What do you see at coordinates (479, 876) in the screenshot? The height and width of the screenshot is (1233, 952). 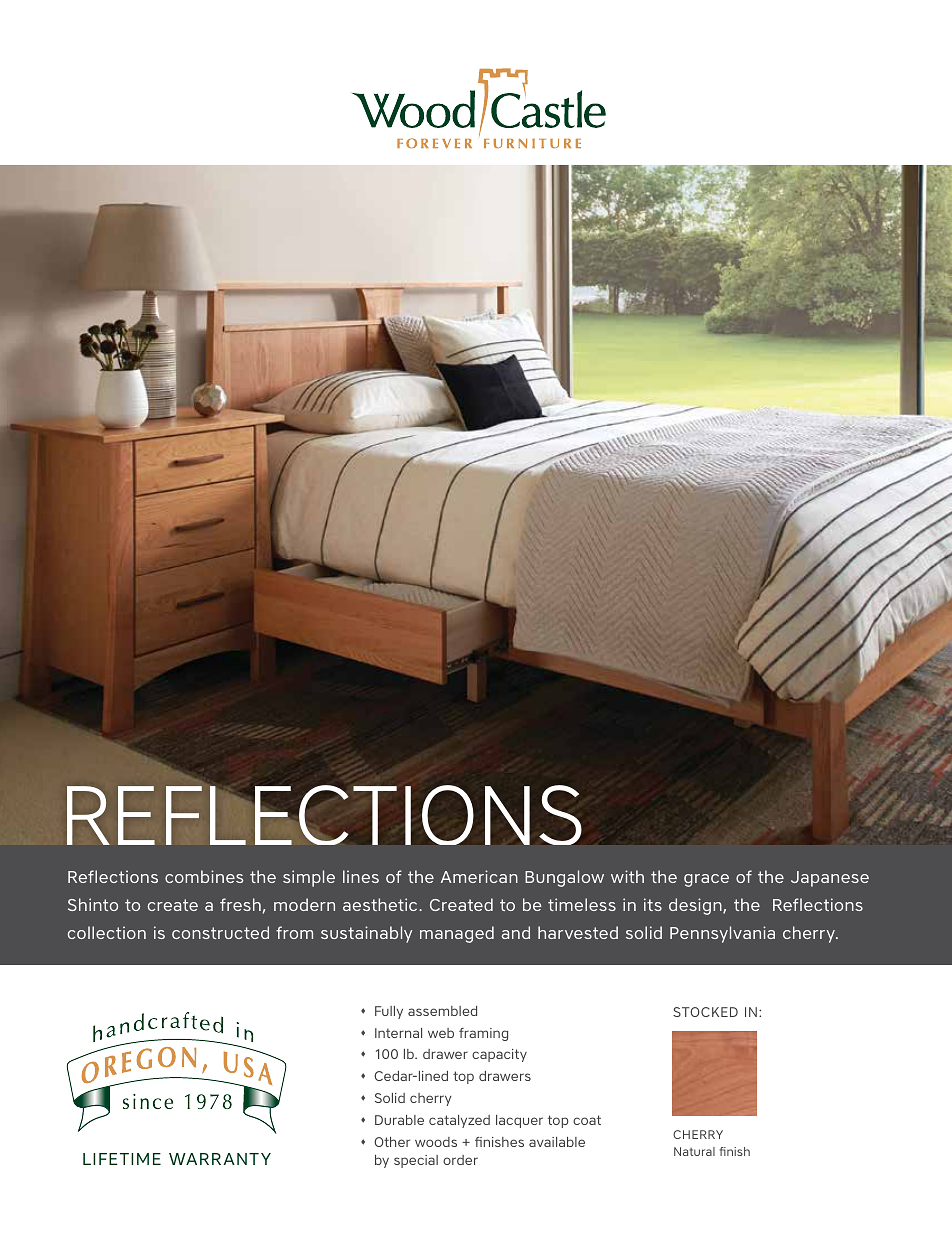 I see `American` at bounding box center [479, 876].
